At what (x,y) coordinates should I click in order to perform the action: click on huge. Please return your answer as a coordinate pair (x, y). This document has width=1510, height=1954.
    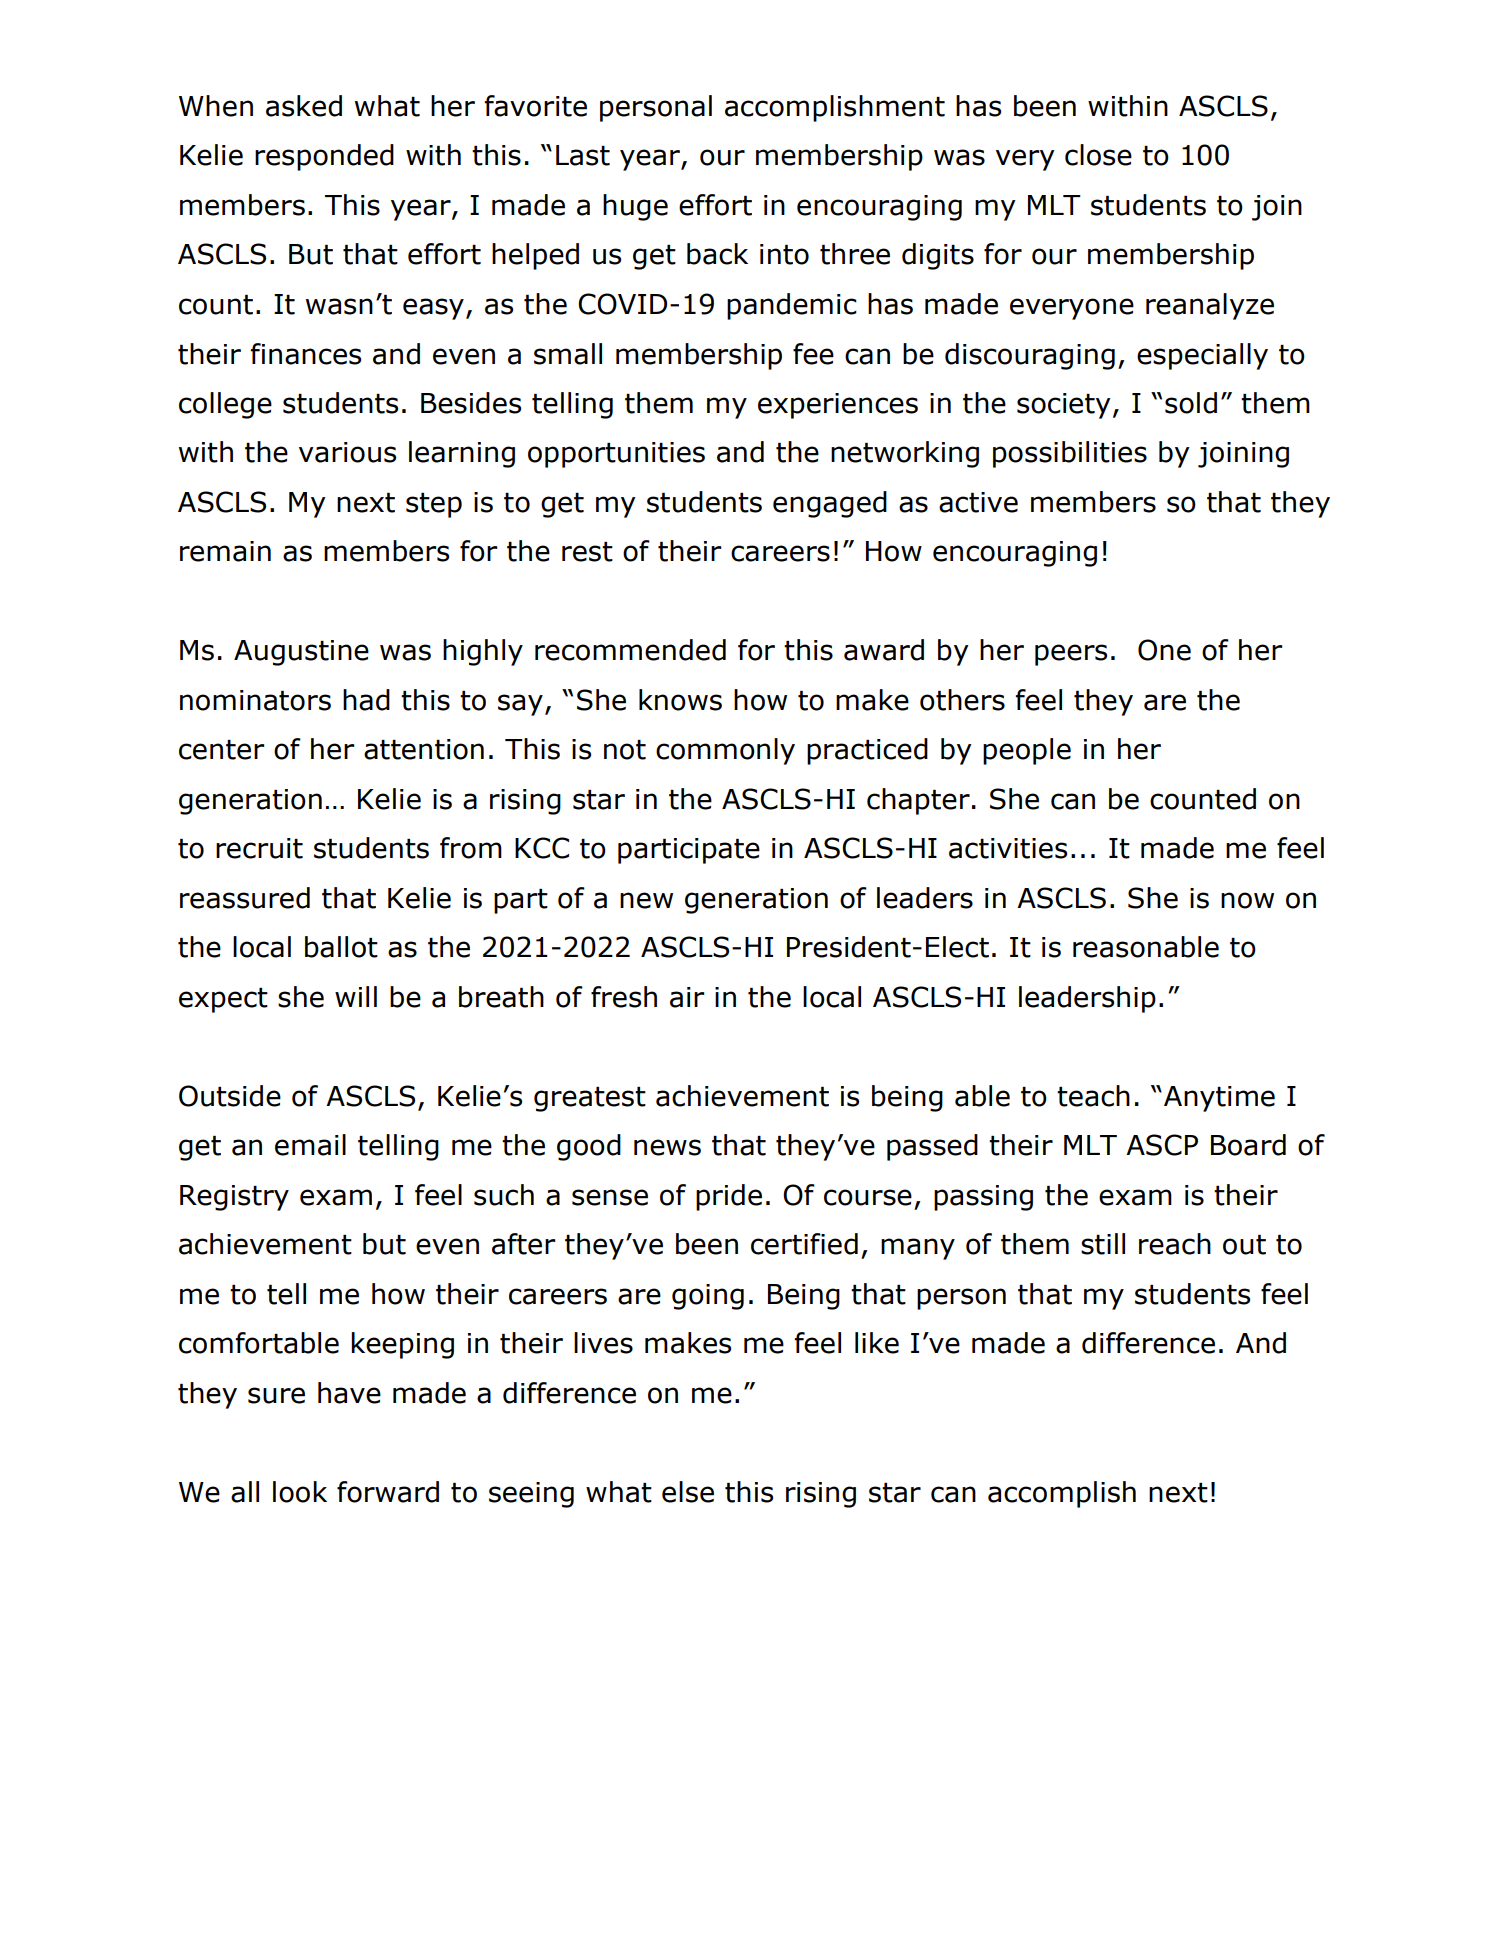
    Looking at the image, I should click on (635, 207).
